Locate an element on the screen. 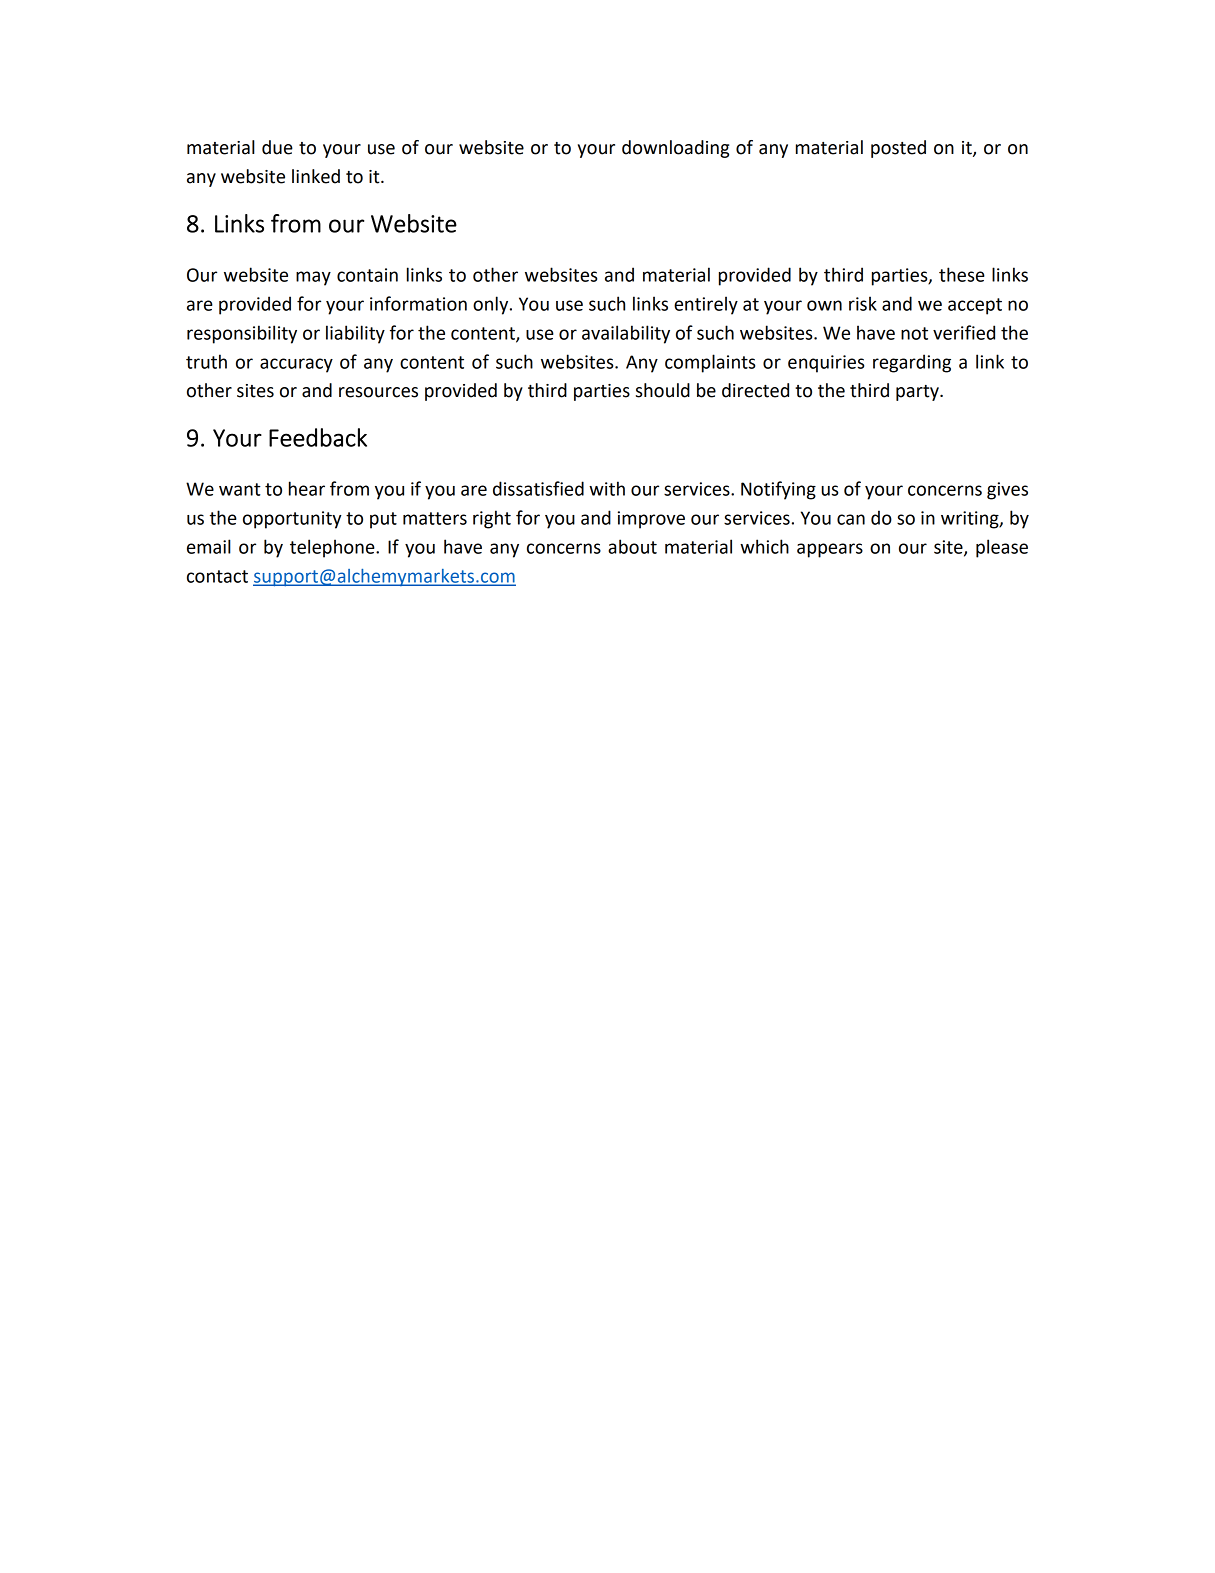  accuracy is located at coordinates (296, 365).
